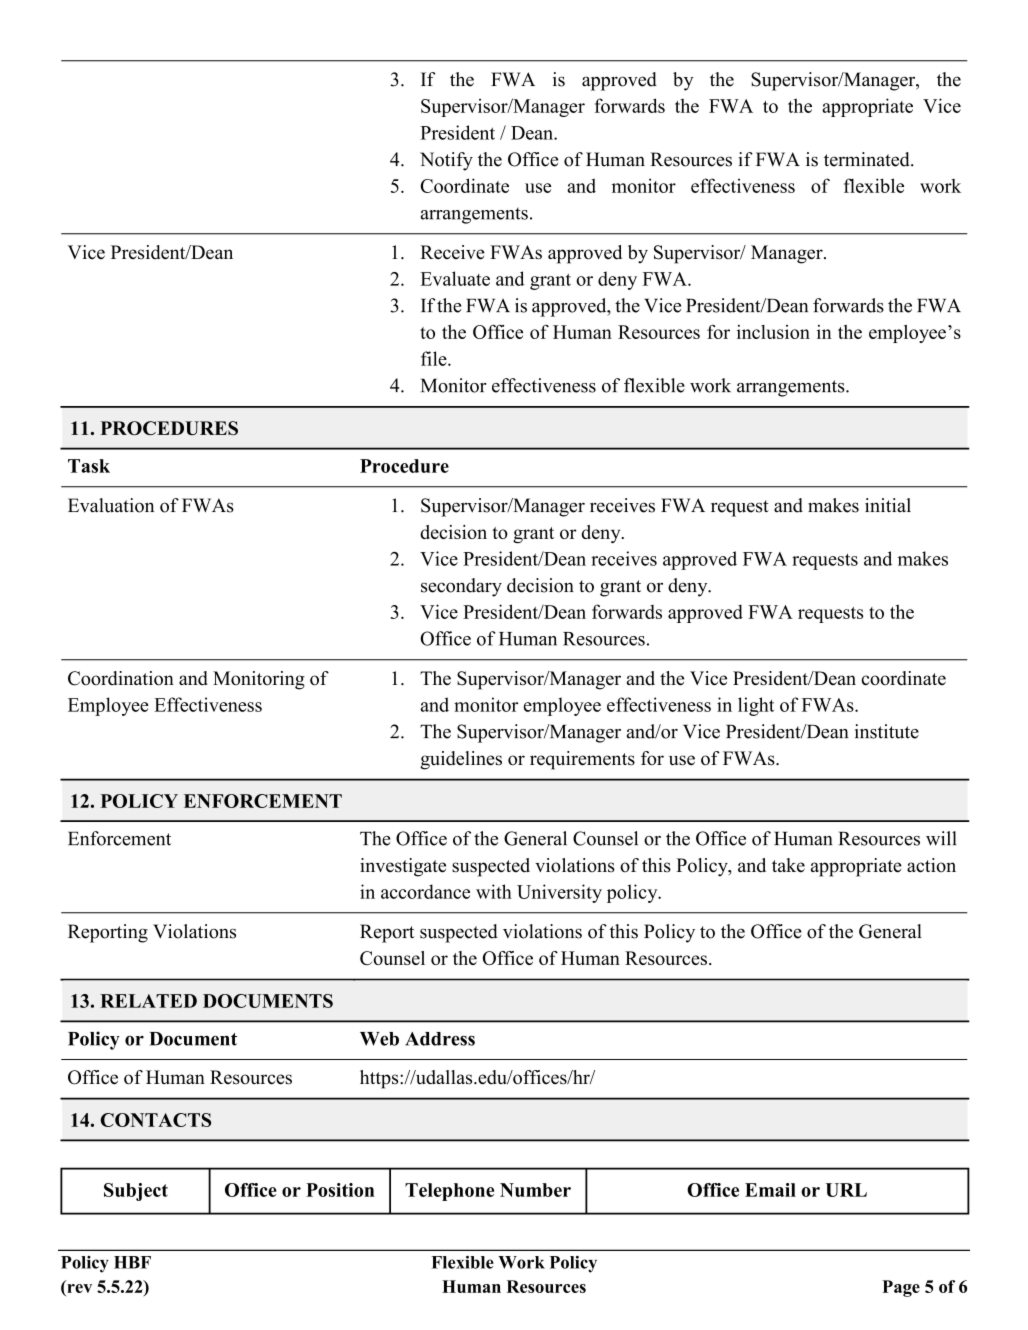  Describe the element at coordinates (121, 678) in the document. I see `Coordination` at that location.
